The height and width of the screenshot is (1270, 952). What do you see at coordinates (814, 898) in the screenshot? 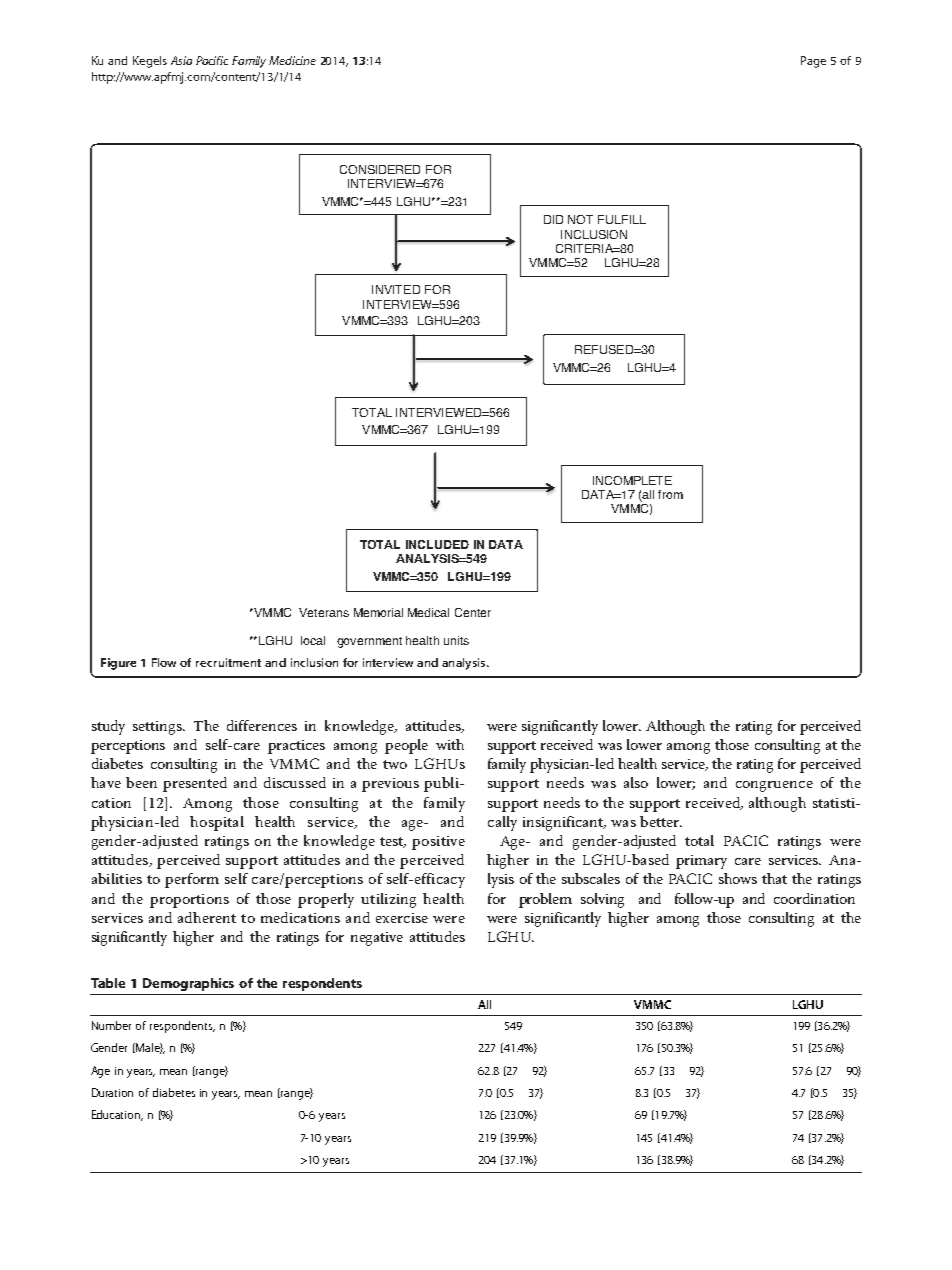
I see `coordination` at bounding box center [814, 898].
